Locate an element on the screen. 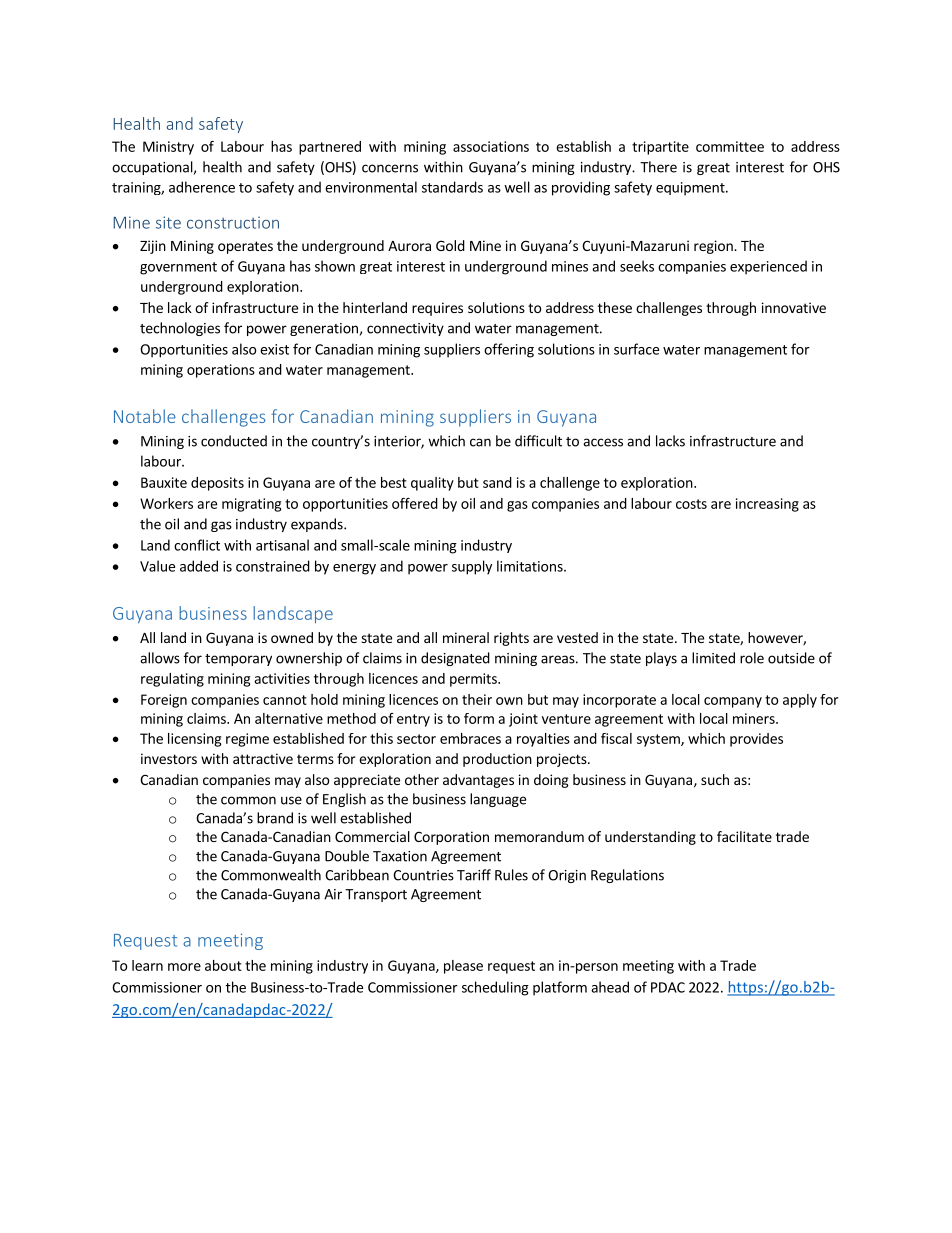 This screenshot has height=1233, width=952. about is located at coordinates (223, 965).
